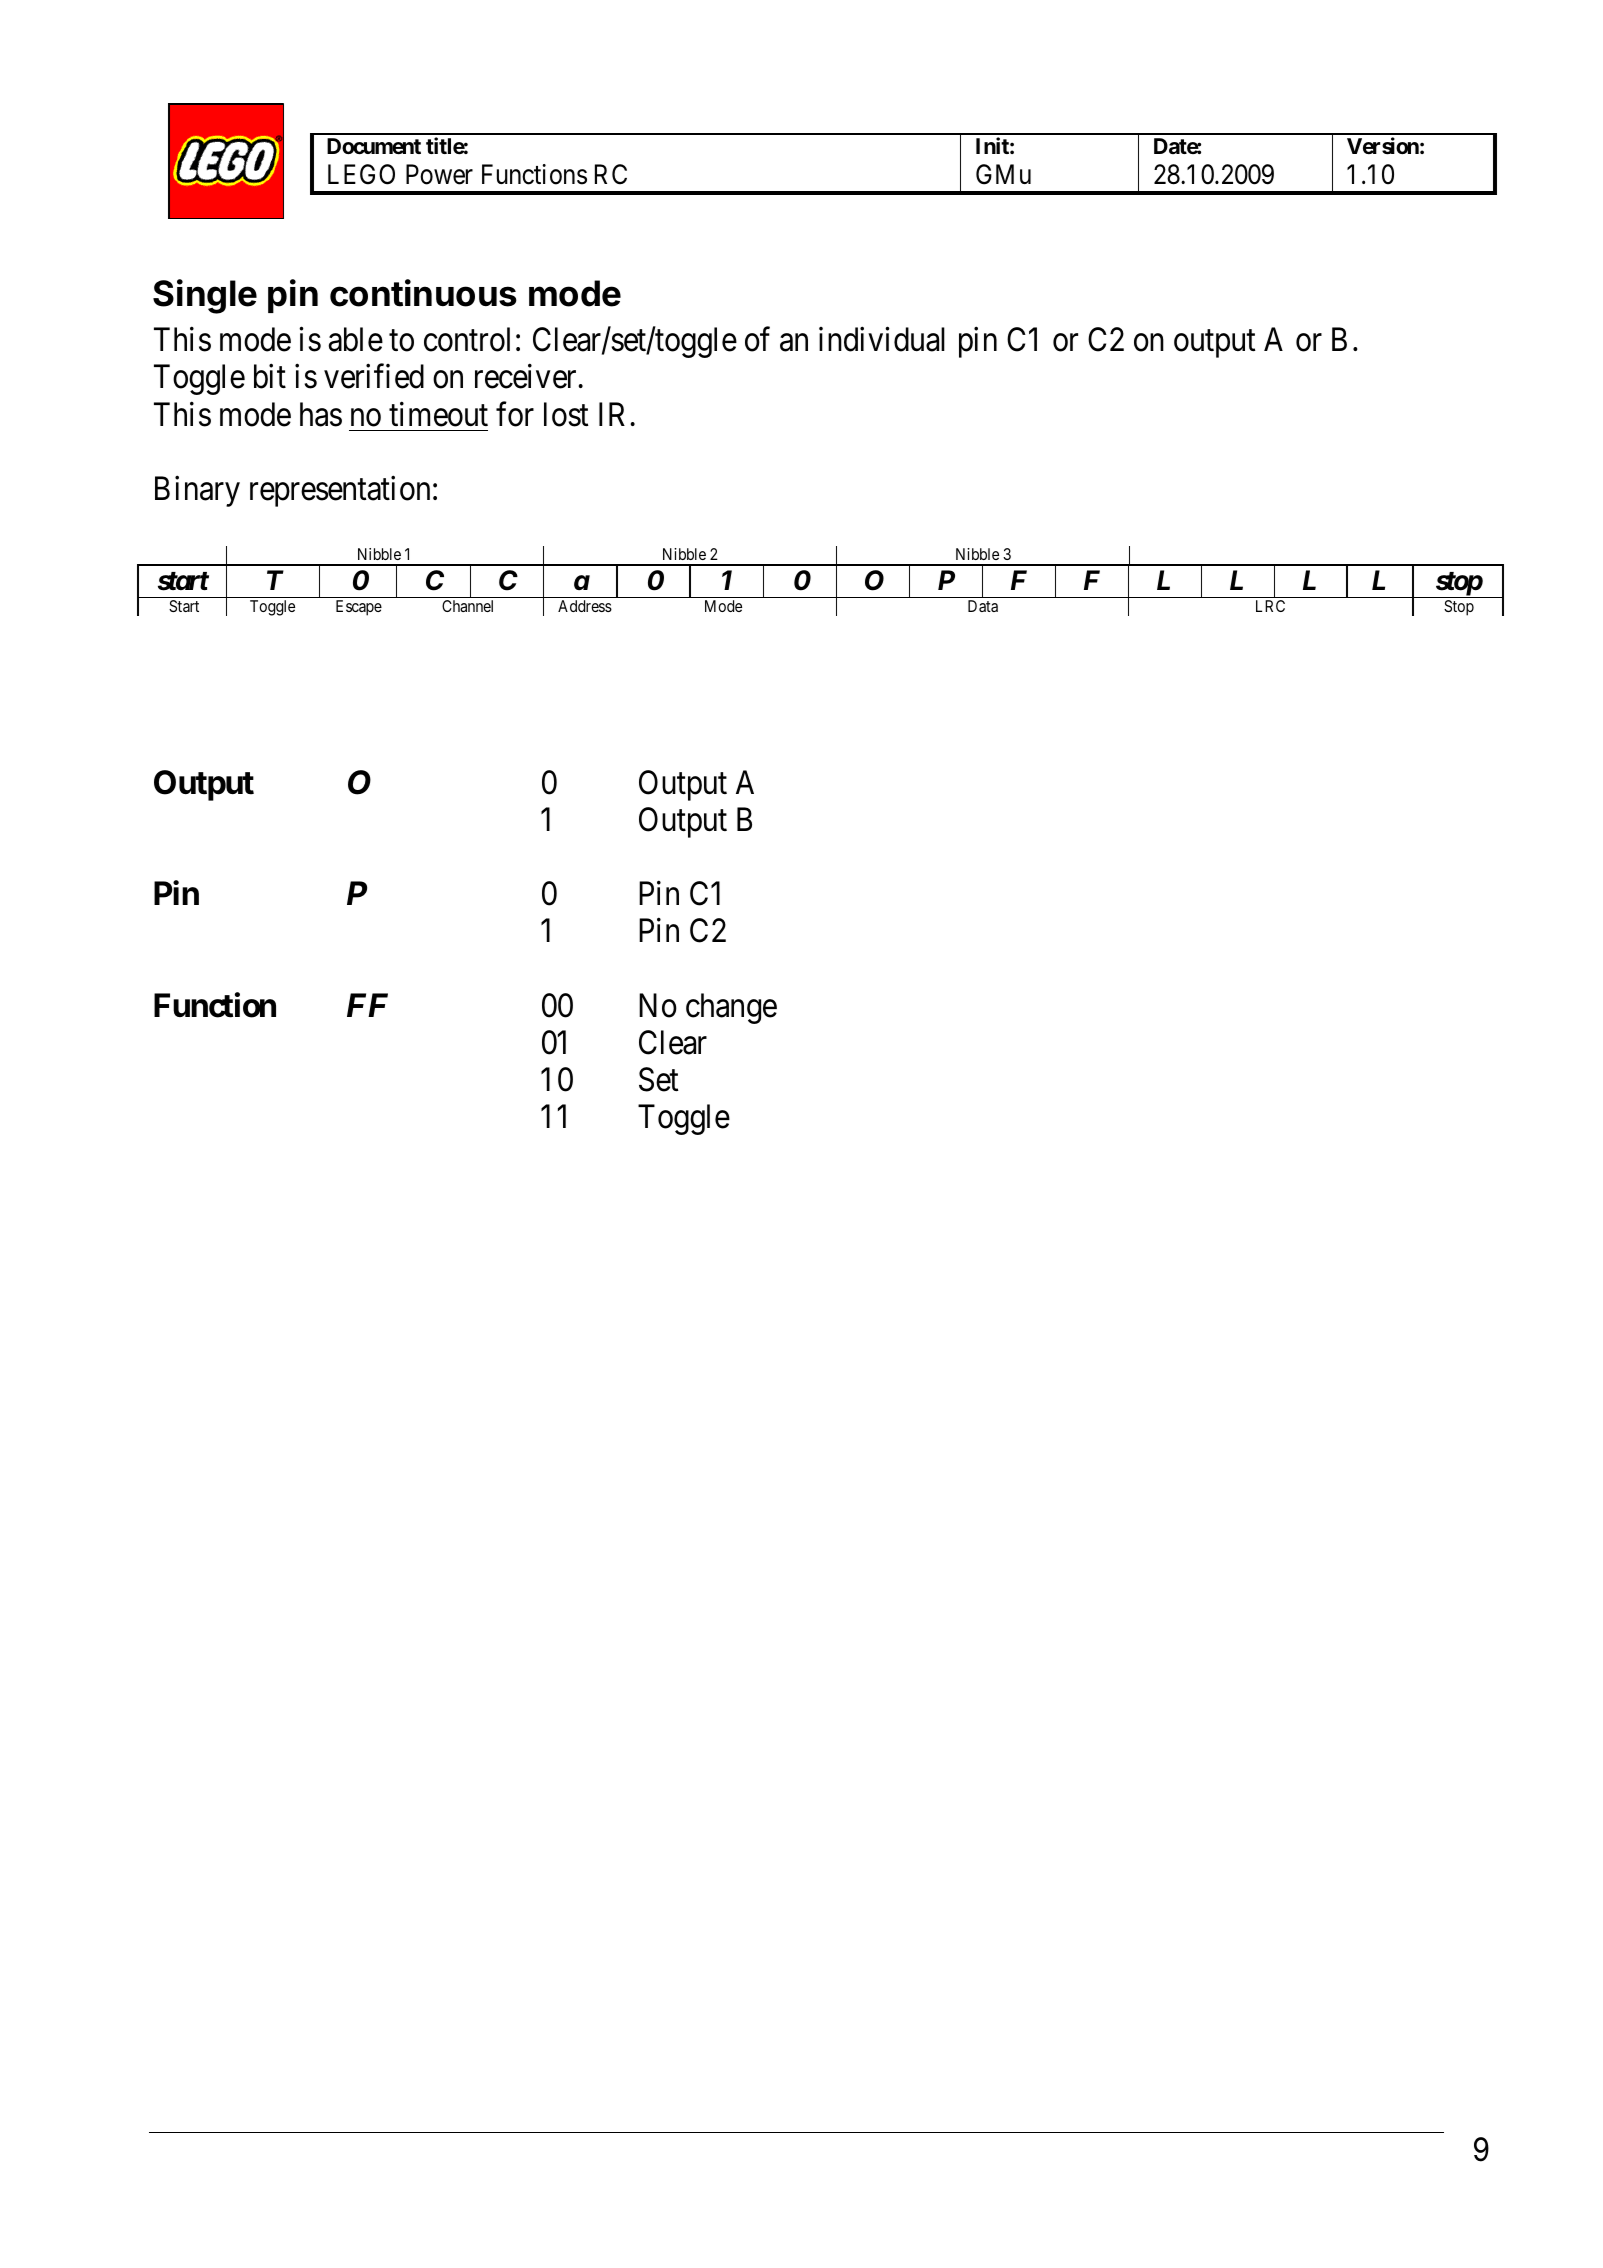  Describe the element at coordinates (882, 339) in the image. I see `individual` at that location.
